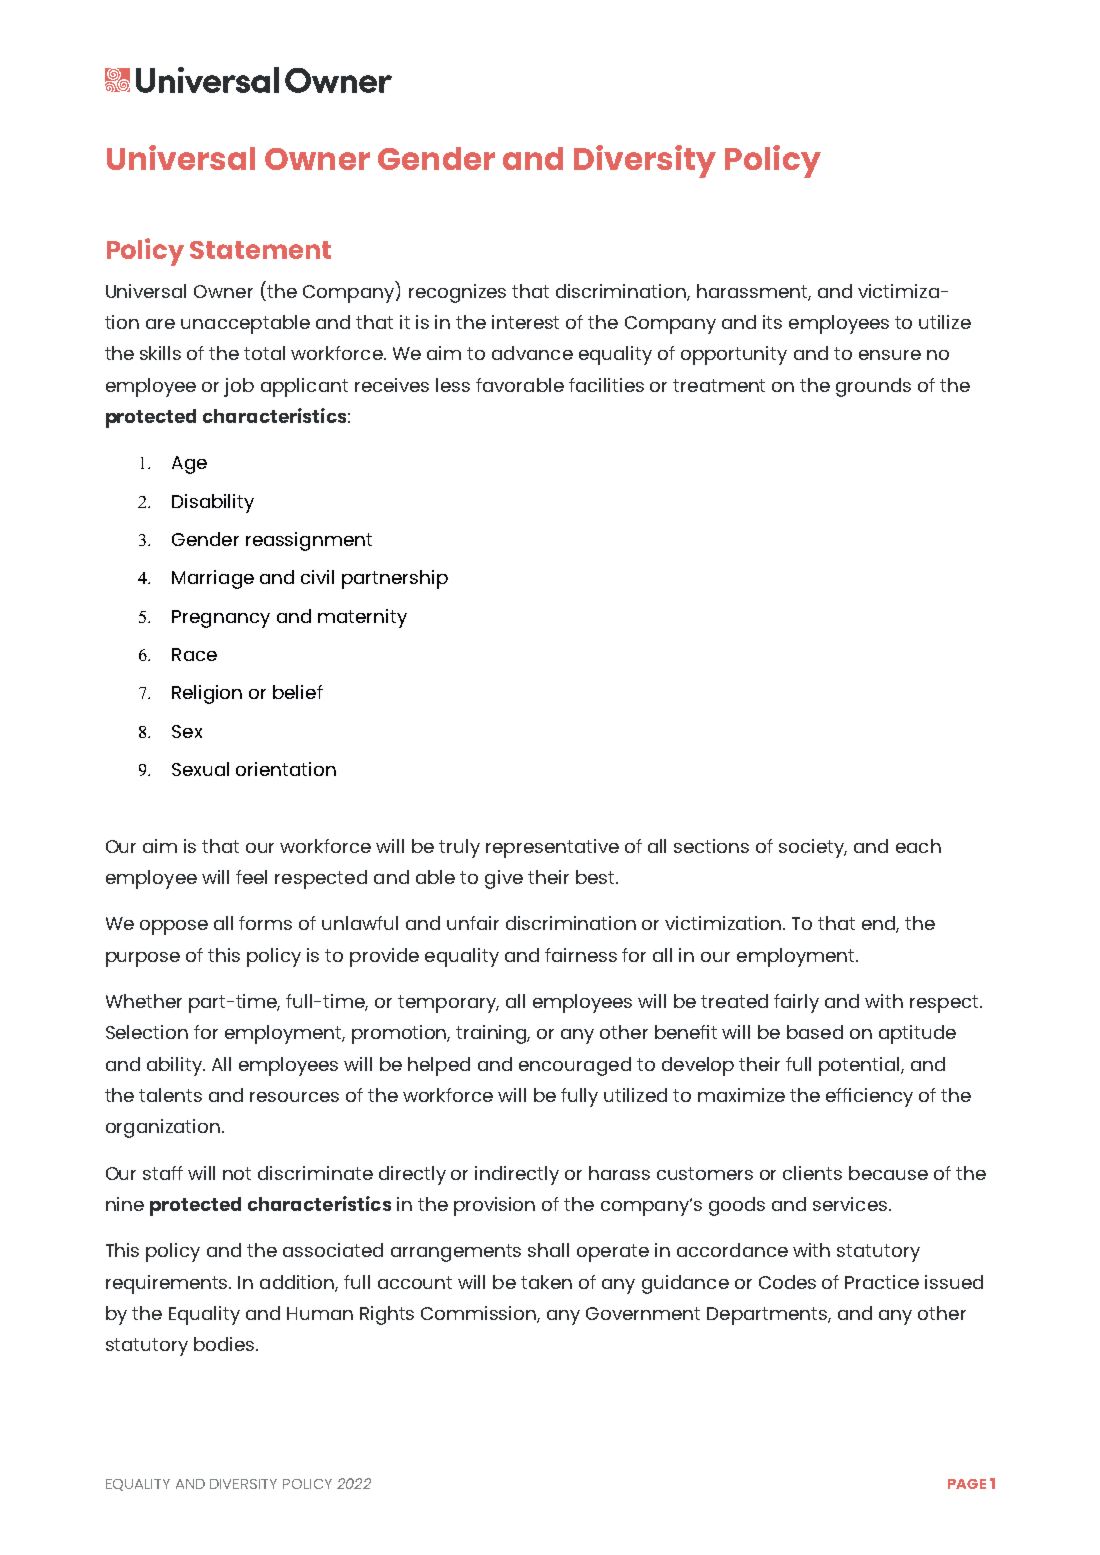 Image resolution: width=1100 pixels, height=1555 pixels. What do you see at coordinates (890, 355) in the page?
I see `ensure` at bounding box center [890, 355].
